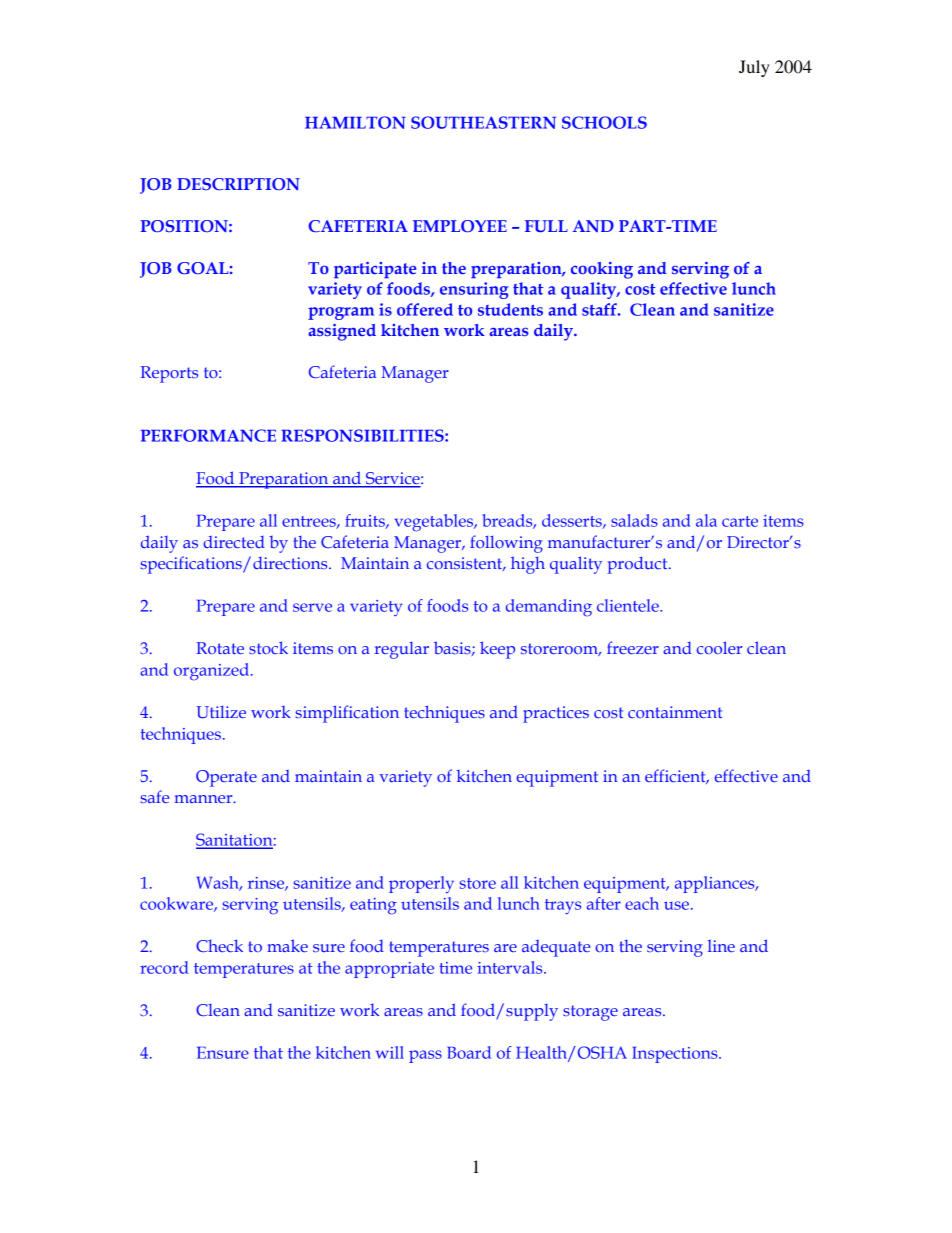  I want to click on SOUTHEASTERN, so click(483, 122).
